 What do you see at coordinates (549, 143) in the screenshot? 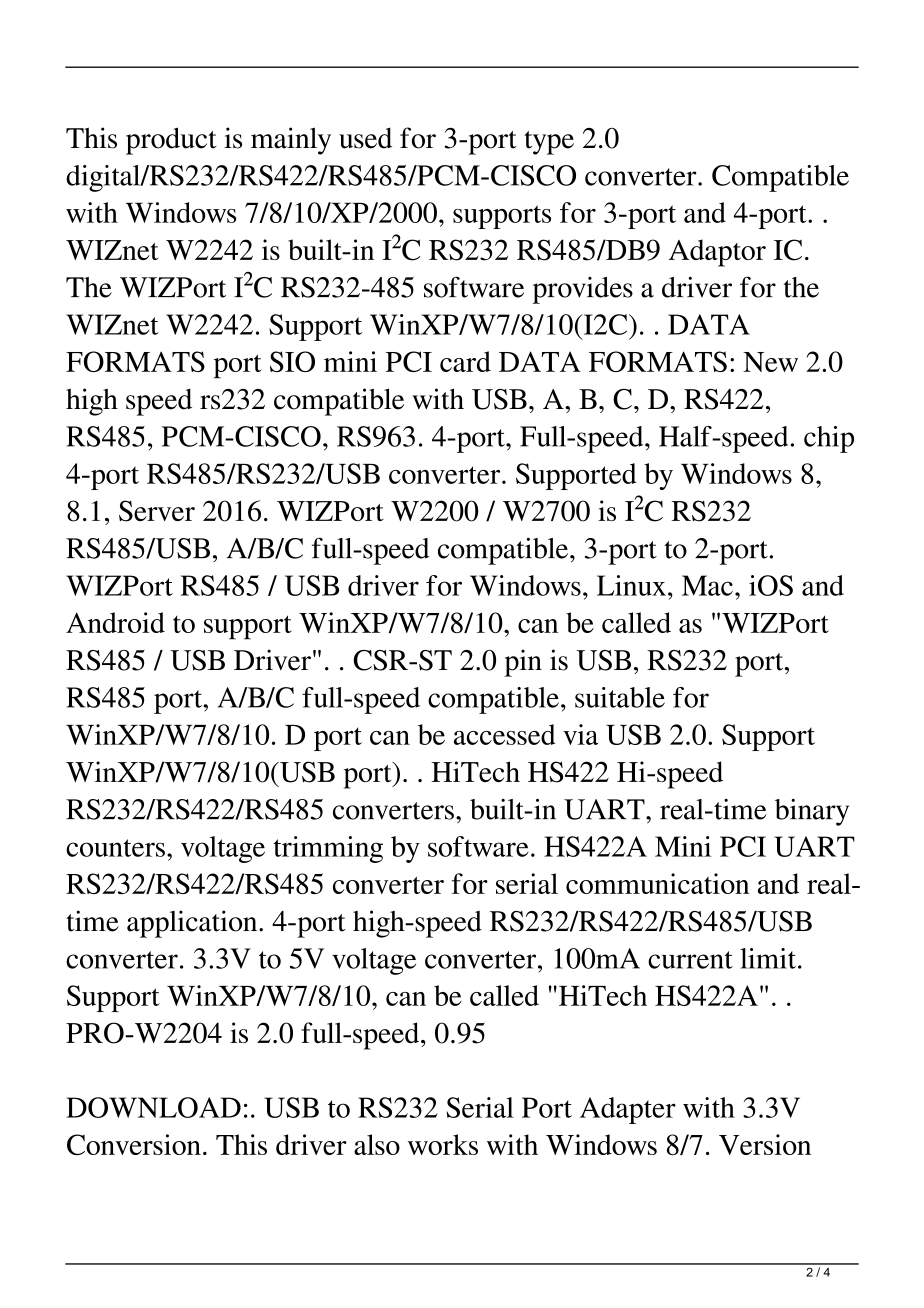
I see `type` at bounding box center [549, 143].
